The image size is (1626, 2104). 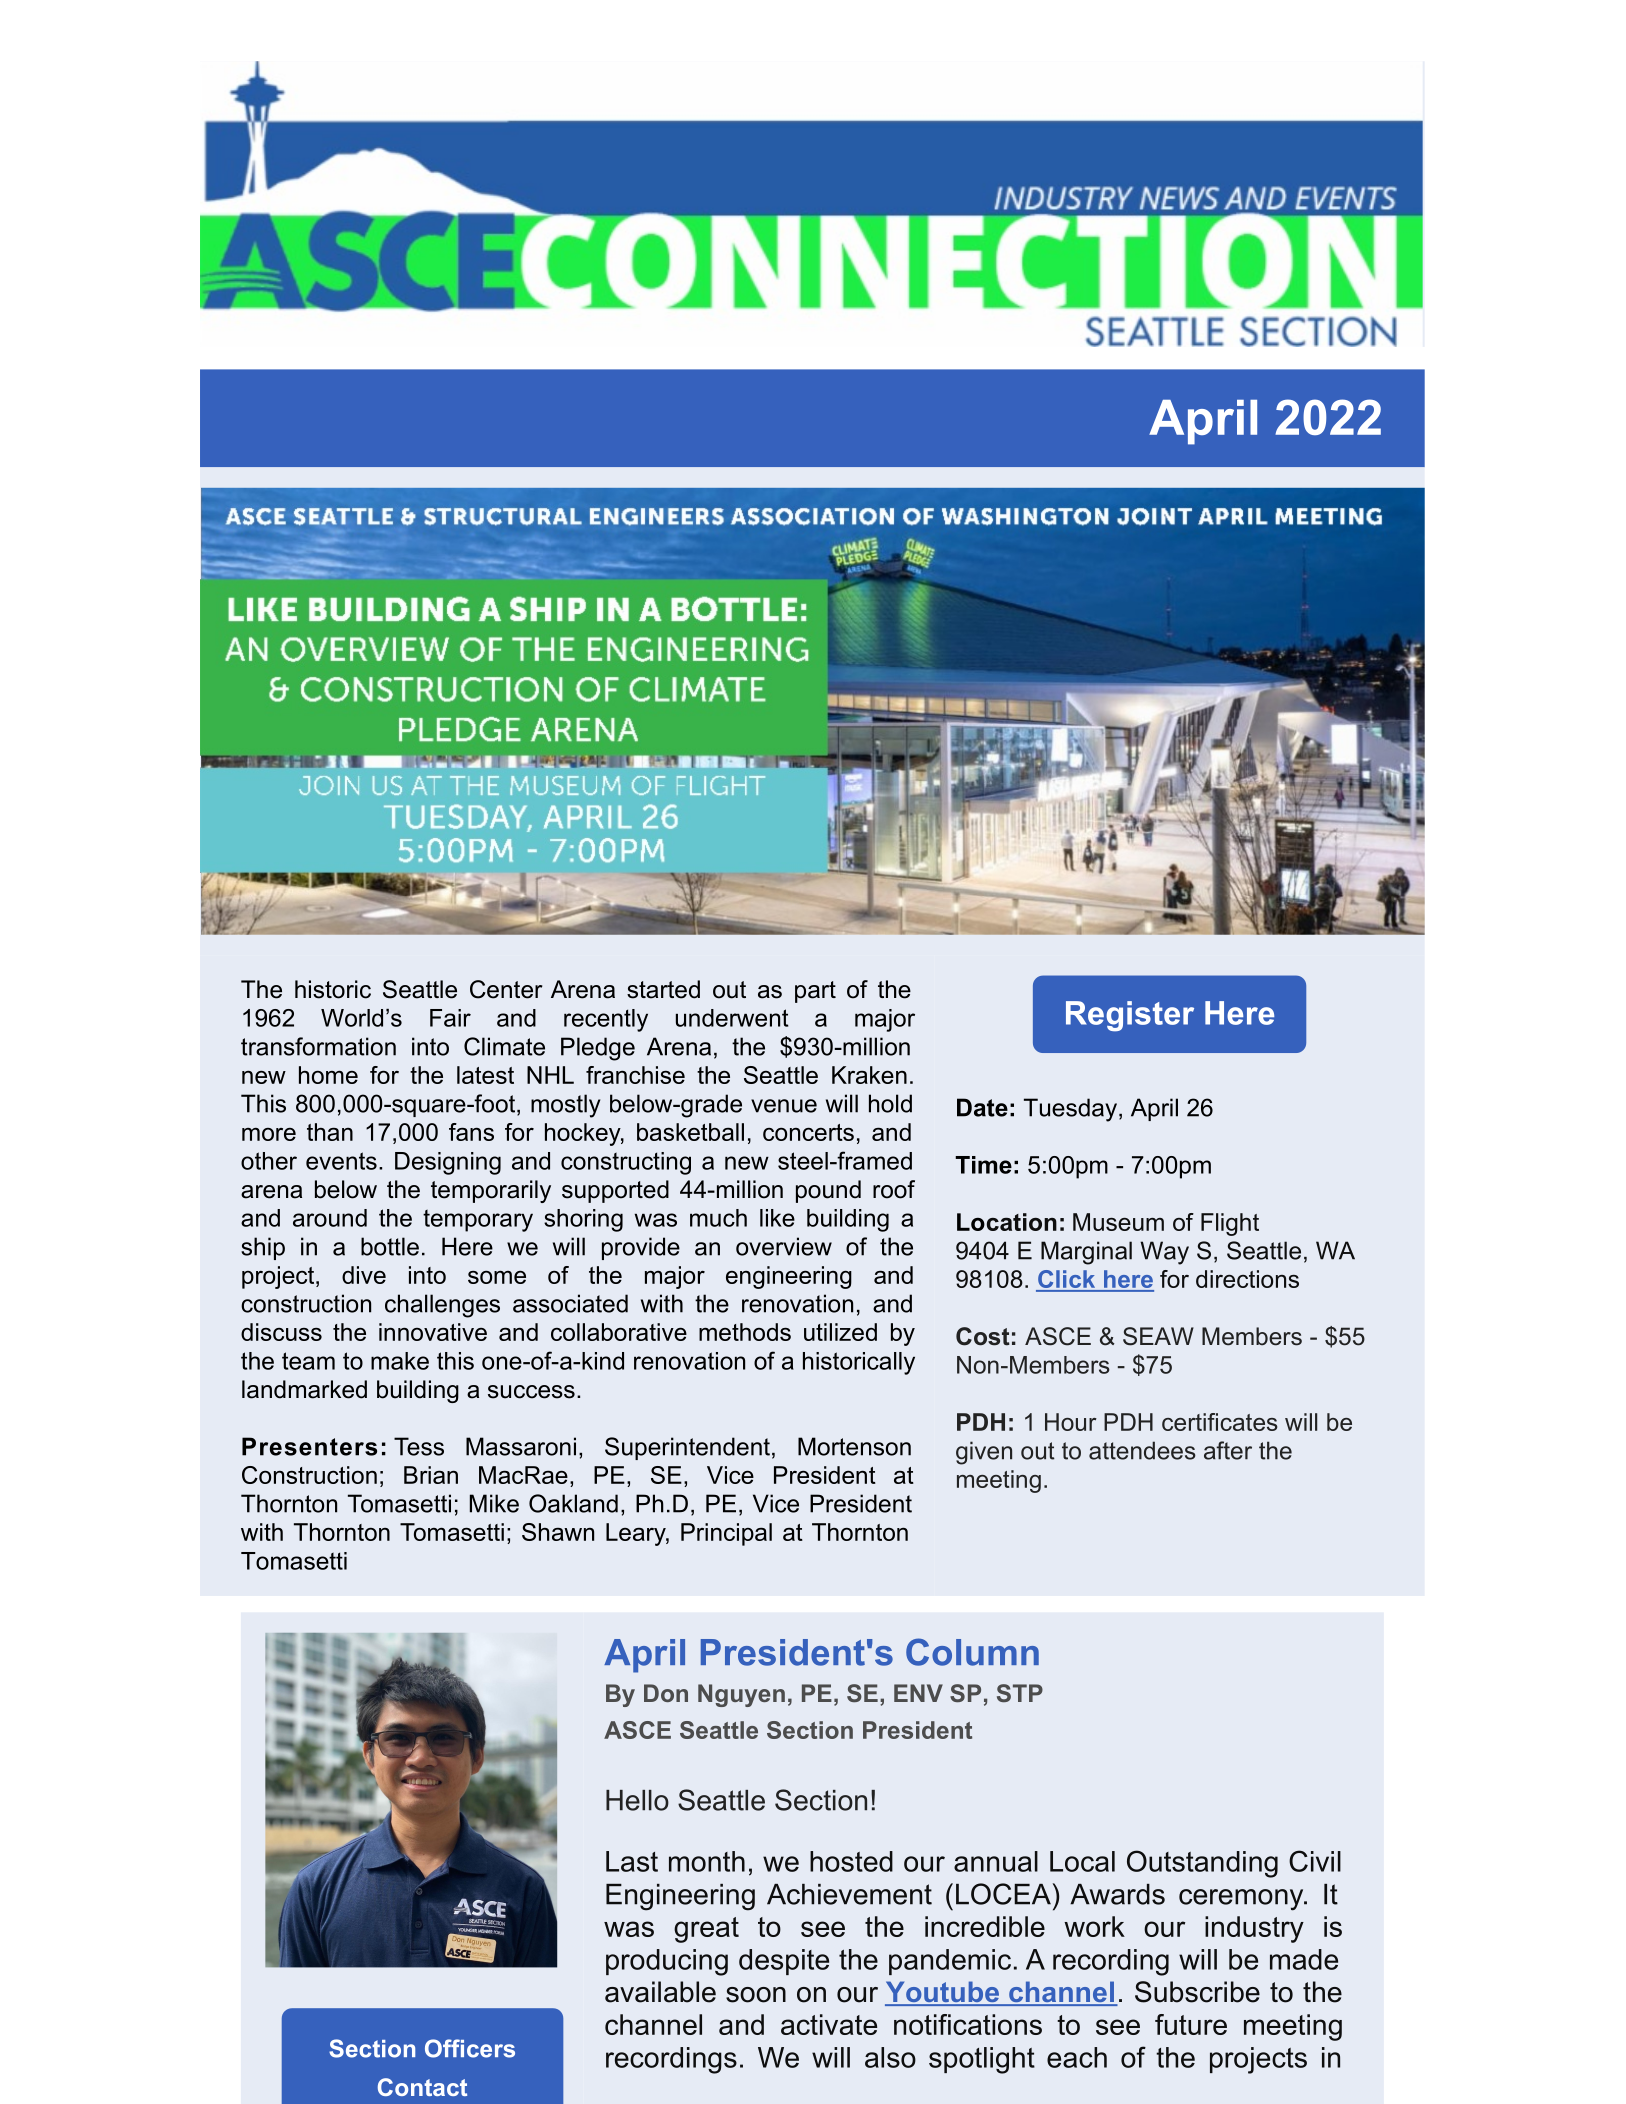 What do you see at coordinates (1220, 1422) in the screenshot?
I see `certificates` at bounding box center [1220, 1422].
